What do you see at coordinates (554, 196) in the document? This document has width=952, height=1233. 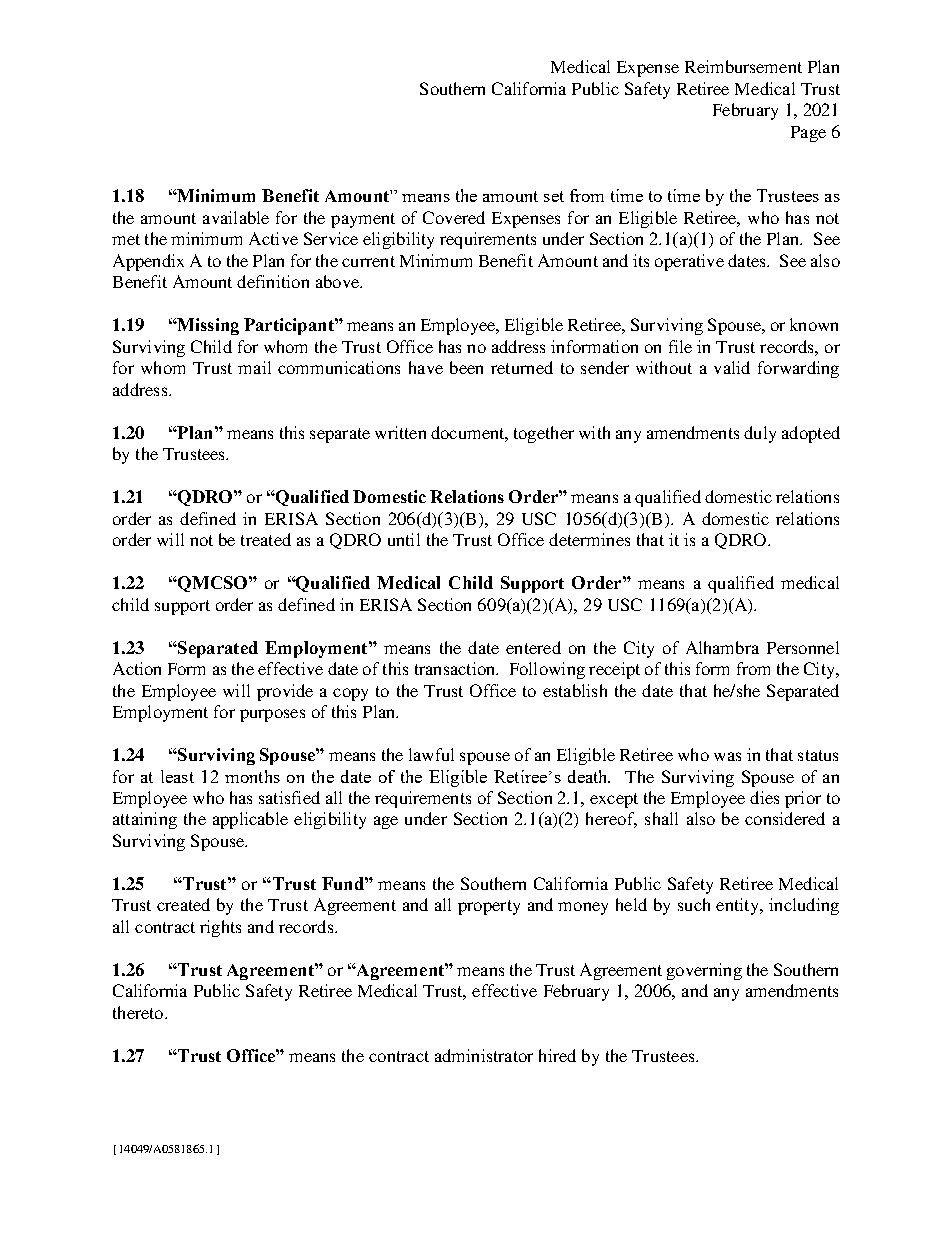 I see `set` at bounding box center [554, 196].
